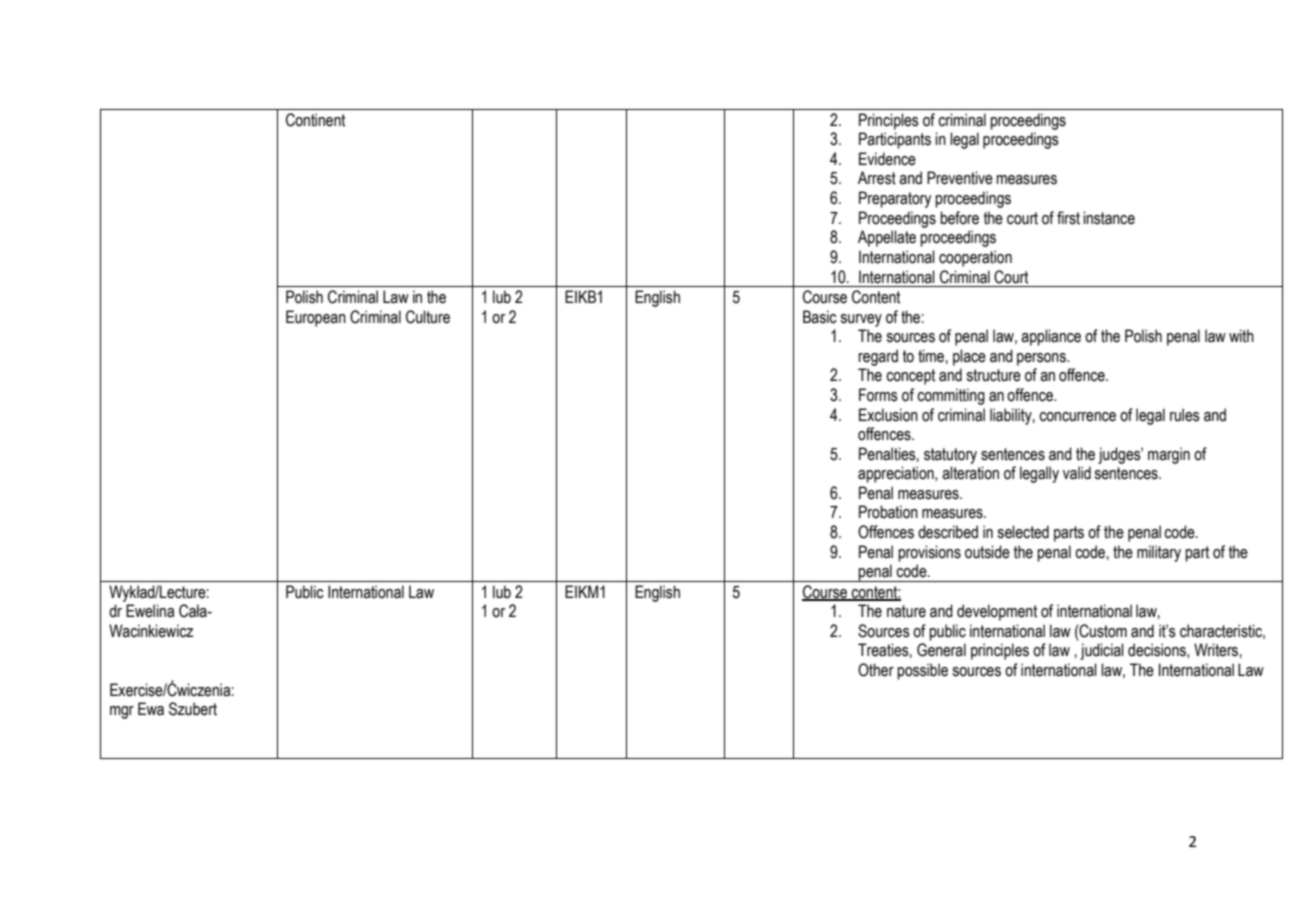  What do you see at coordinates (1077, 417) in the image?
I see `concurrence` at bounding box center [1077, 417].
